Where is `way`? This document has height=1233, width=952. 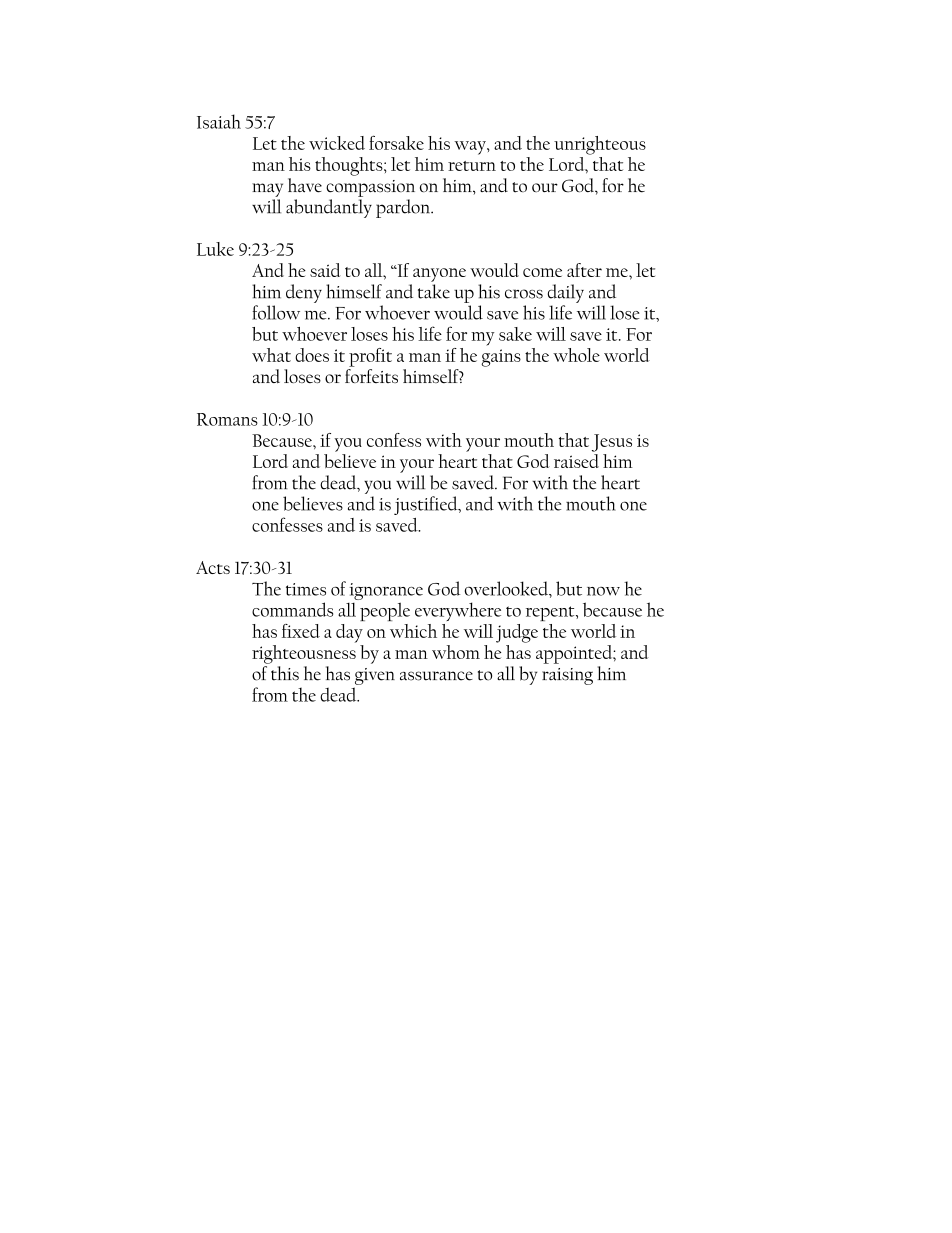 way is located at coordinates (471, 148).
